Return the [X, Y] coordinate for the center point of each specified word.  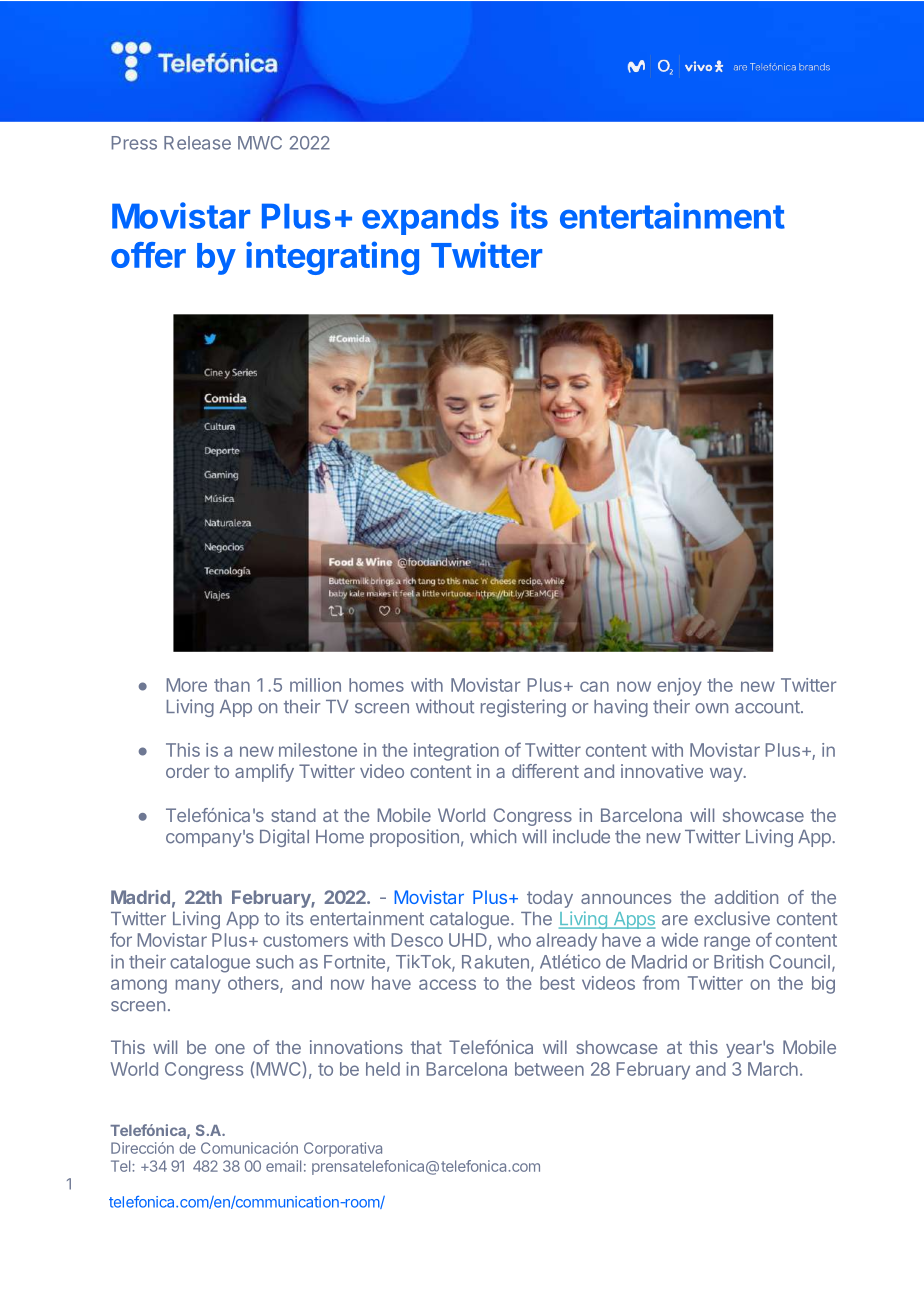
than [232, 685]
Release [197, 143]
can [594, 686]
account [768, 707]
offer [148, 255]
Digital [284, 838]
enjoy [679, 687]
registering [523, 708]
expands [430, 219]
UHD [468, 940]
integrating [332, 258]
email [283, 1166]
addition [746, 897]
